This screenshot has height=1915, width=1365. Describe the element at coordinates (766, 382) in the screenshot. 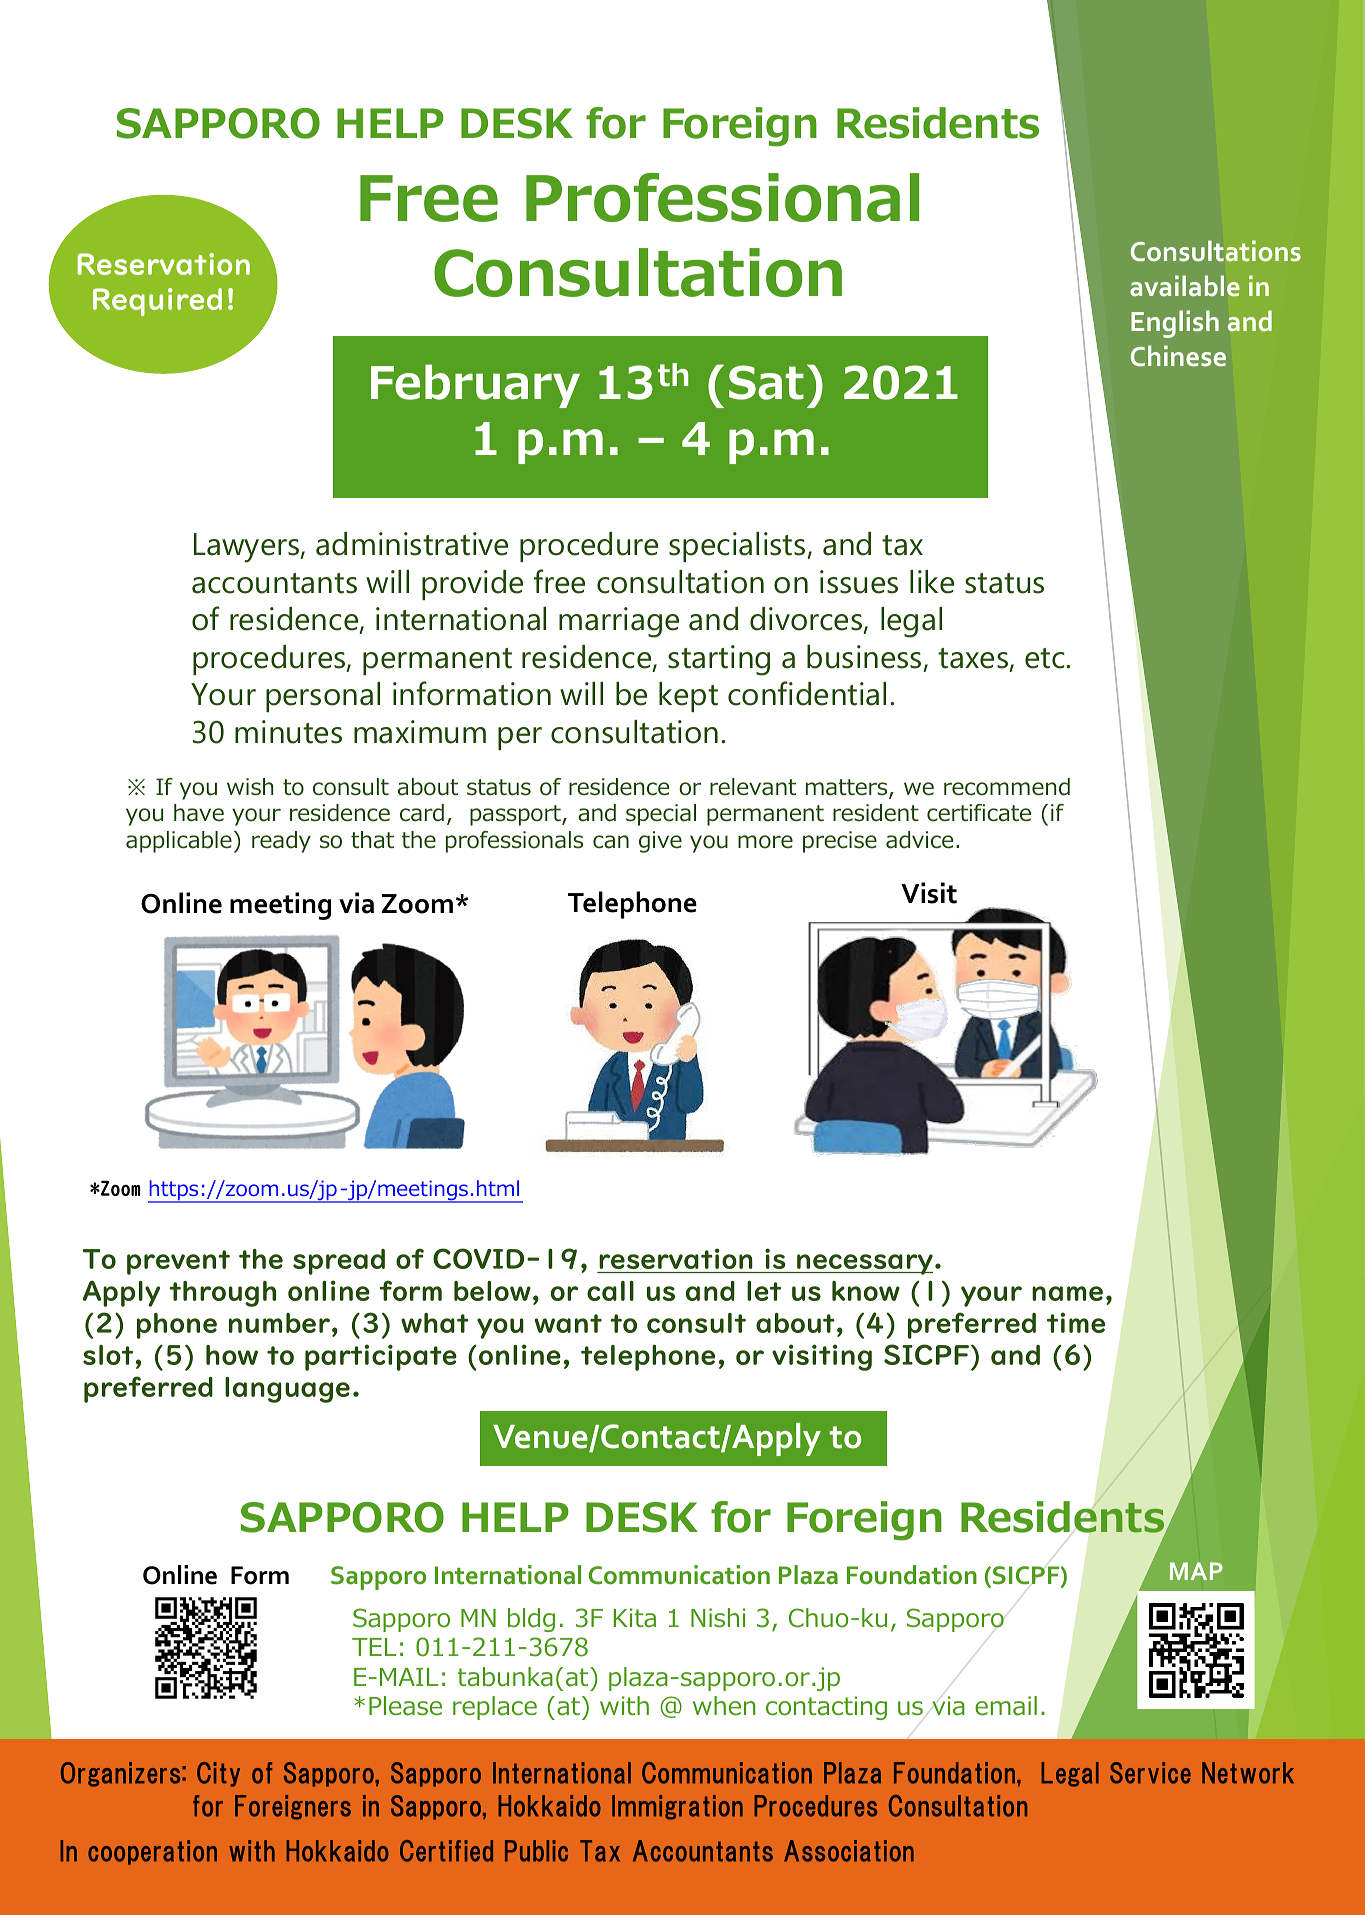

I see `Sat` at that location.
